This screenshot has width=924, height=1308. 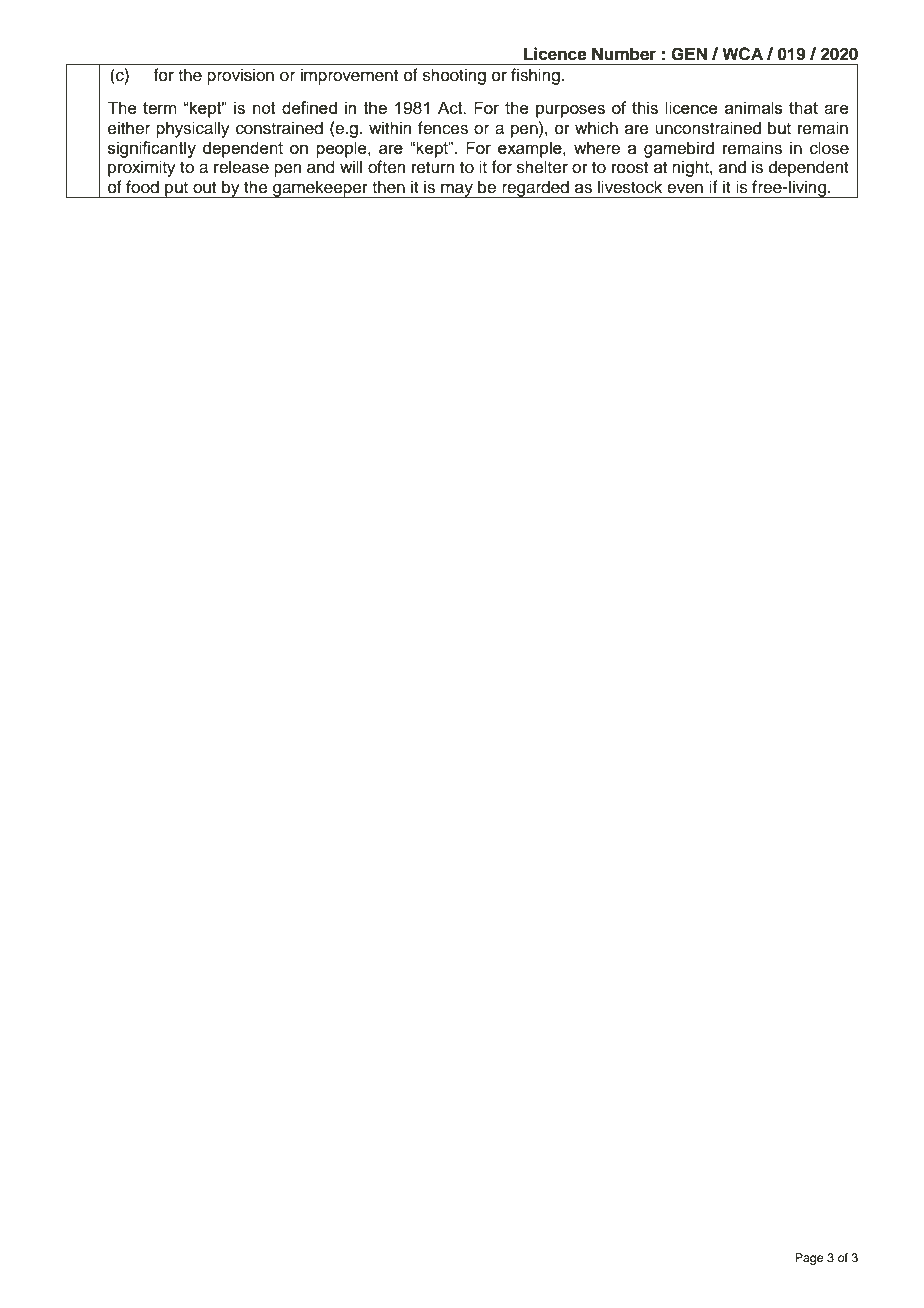 I want to click on shooting, so click(x=454, y=76).
